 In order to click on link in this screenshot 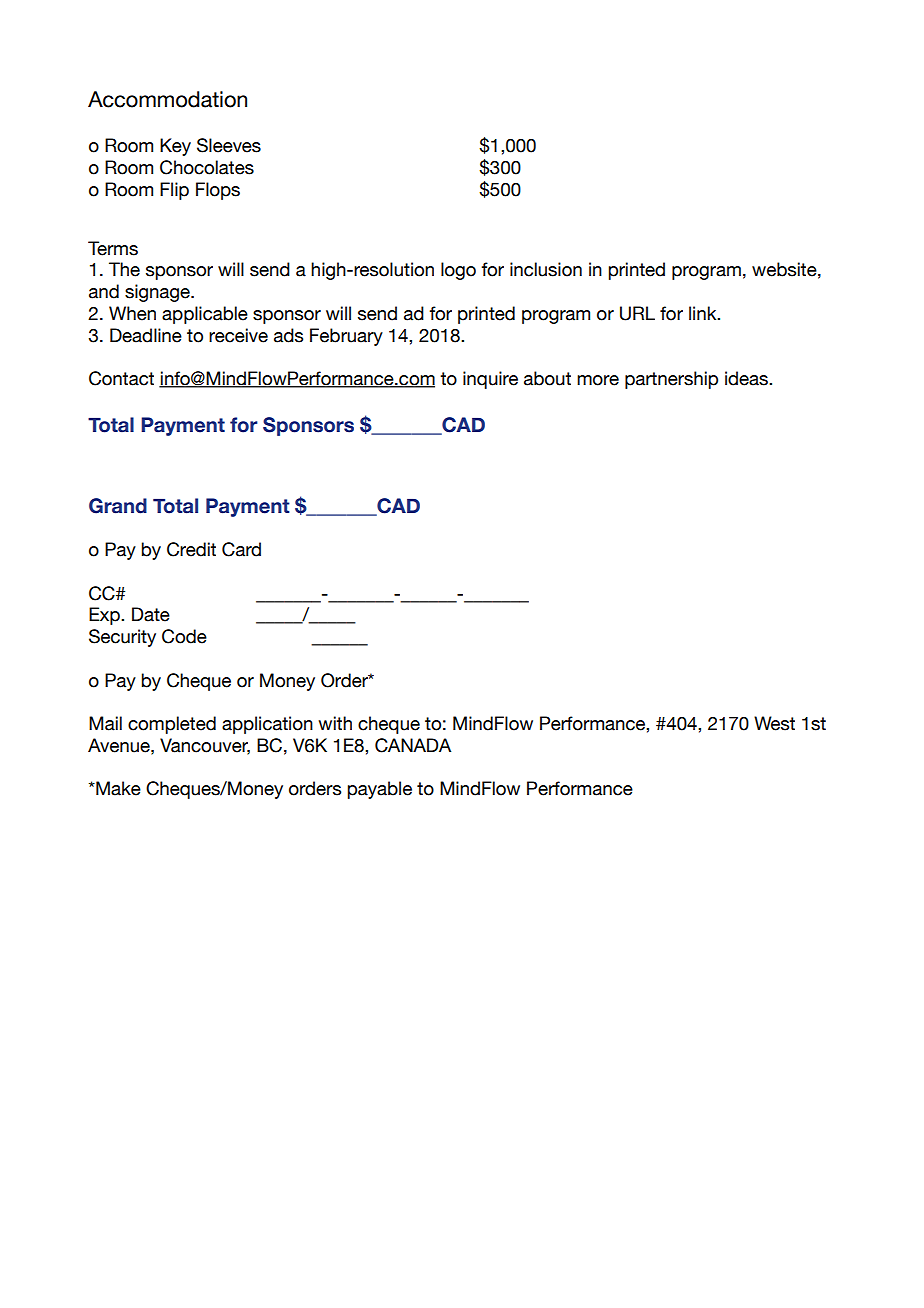, I will do `click(704, 313)`.
